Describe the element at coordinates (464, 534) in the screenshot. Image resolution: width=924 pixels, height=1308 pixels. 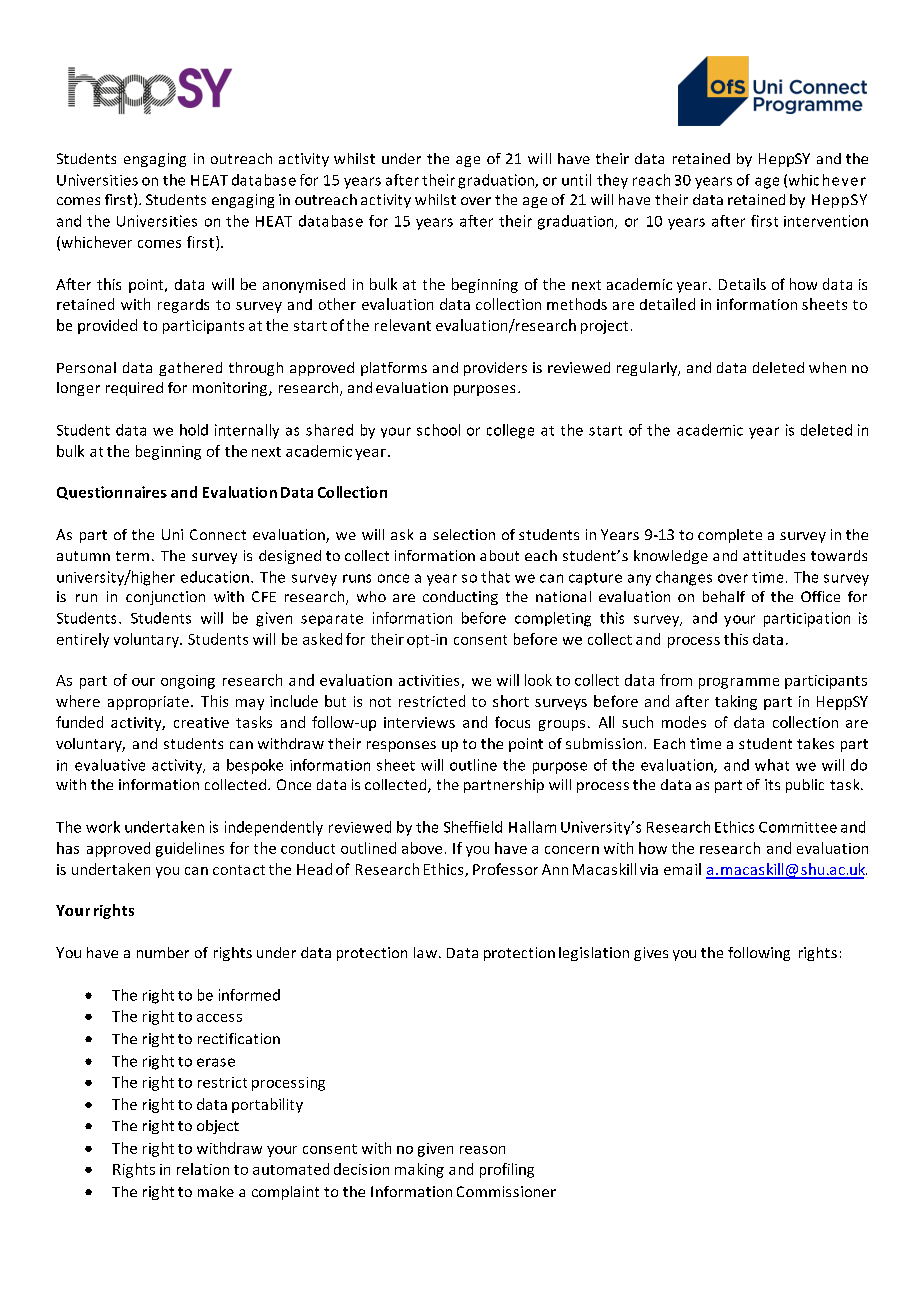
I see `selection` at that location.
